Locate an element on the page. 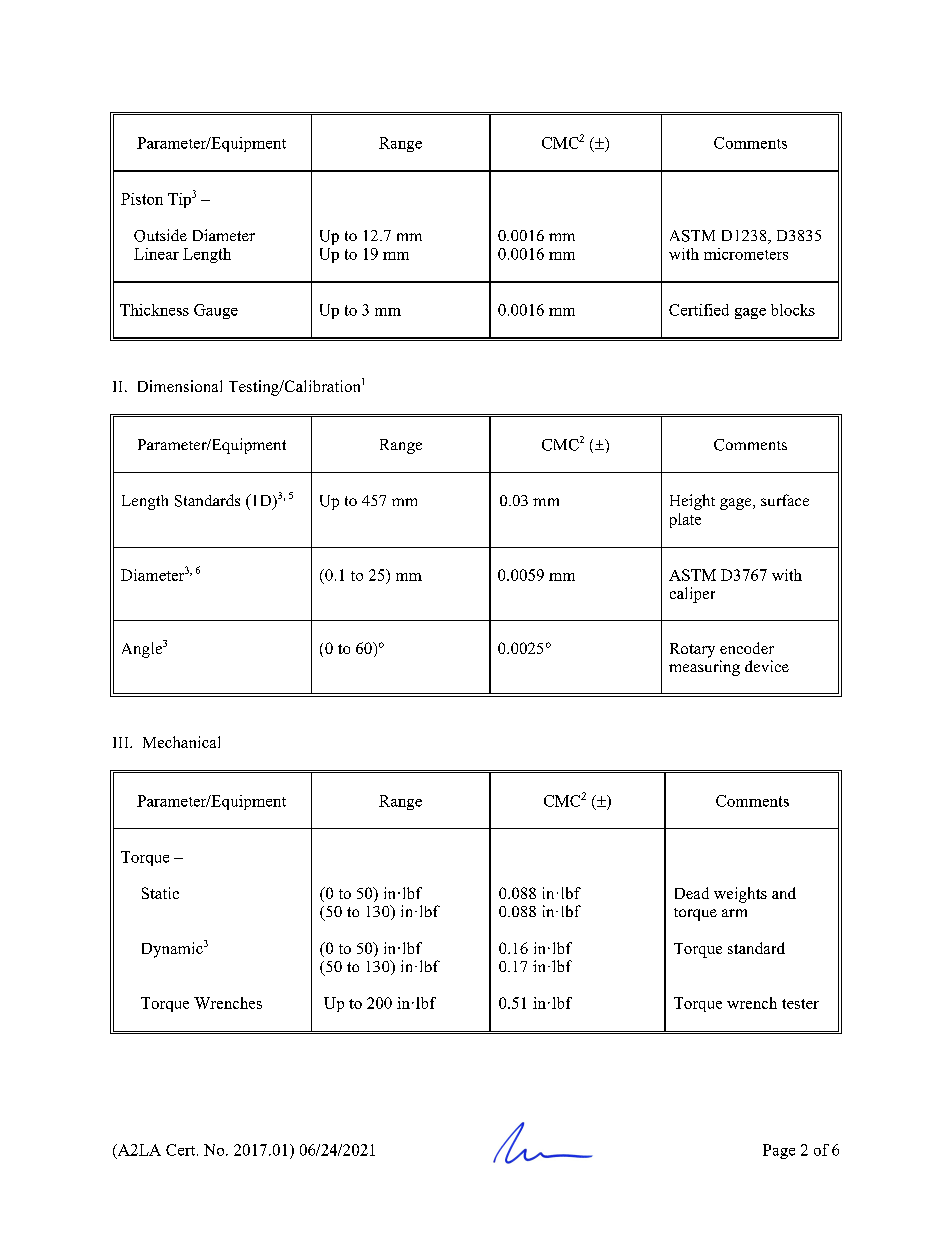  tester is located at coordinates (800, 1004).
